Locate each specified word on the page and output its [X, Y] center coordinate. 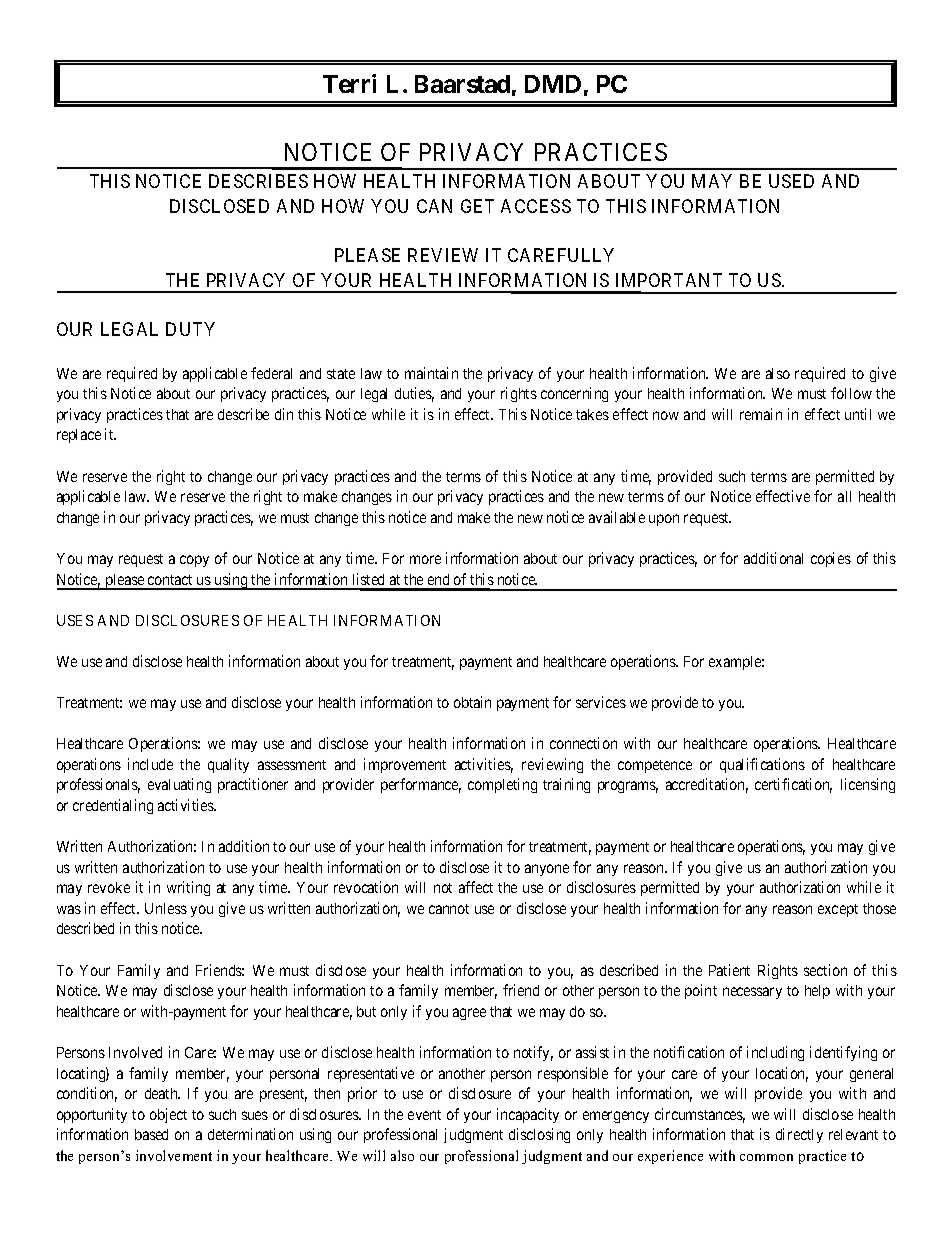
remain [761, 414]
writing [188, 888]
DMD [553, 84]
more [425, 559]
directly [799, 1135]
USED [791, 181]
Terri [349, 83]
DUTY [190, 329]
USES [75, 620]
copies [831, 559]
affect [476, 887]
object [168, 1115]
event [424, 1115]
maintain [431, 373]
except [838, 910]
